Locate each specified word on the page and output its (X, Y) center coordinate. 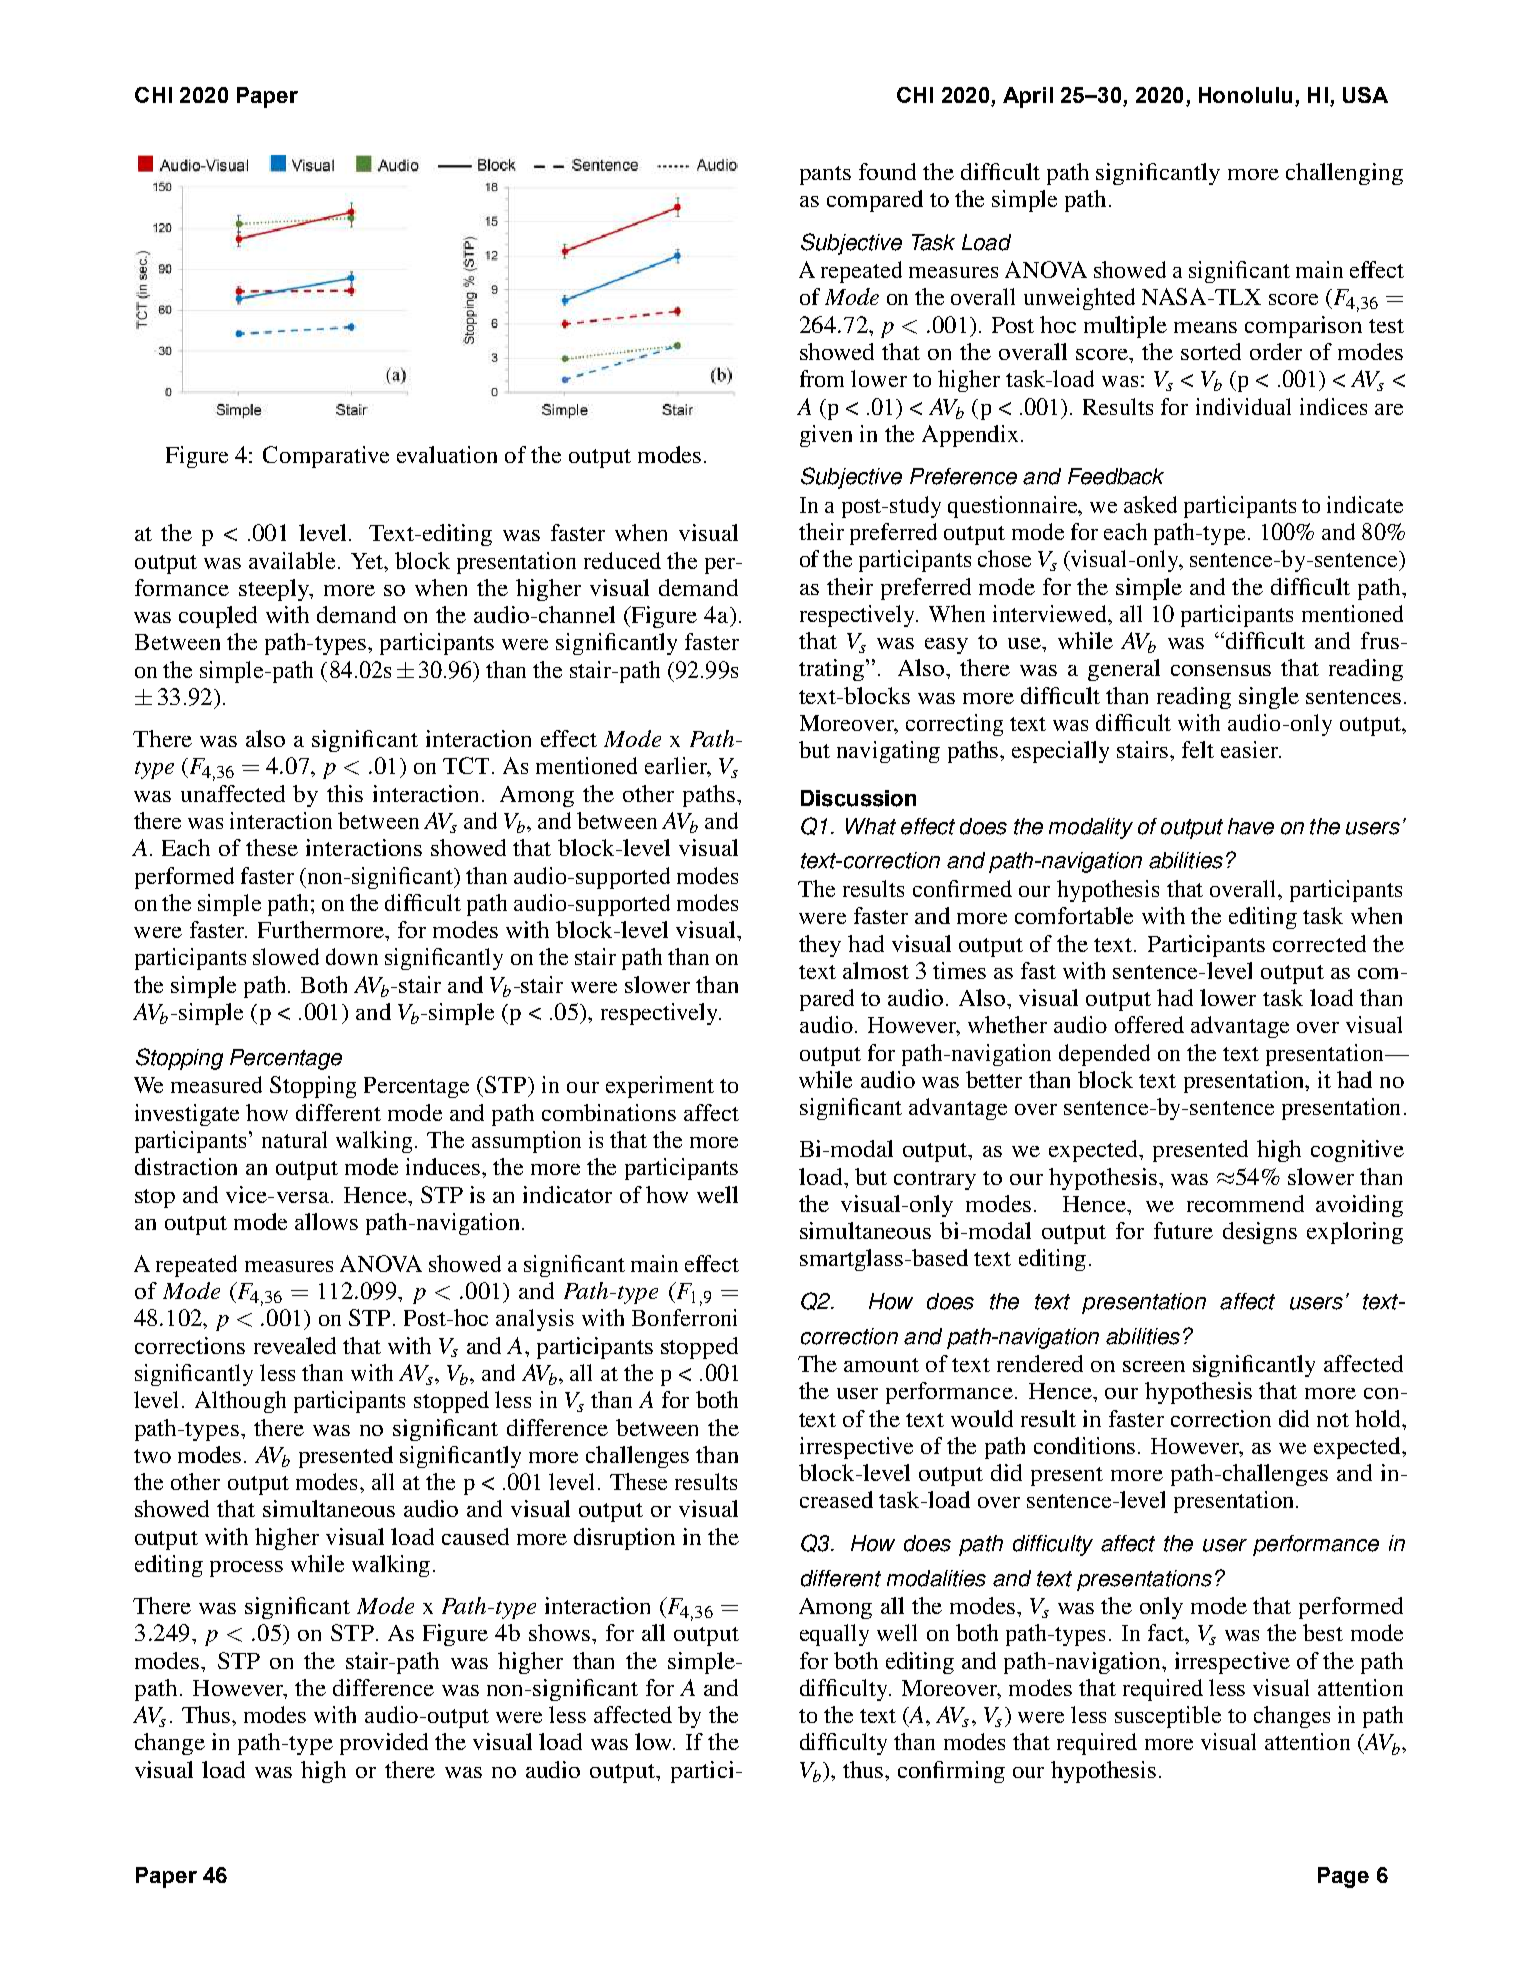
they (820, 946)
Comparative (326, 457)
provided (384, 1744)
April (1028, 97)
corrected (1319, 943)
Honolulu (1245, 95)
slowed (286, 956)
